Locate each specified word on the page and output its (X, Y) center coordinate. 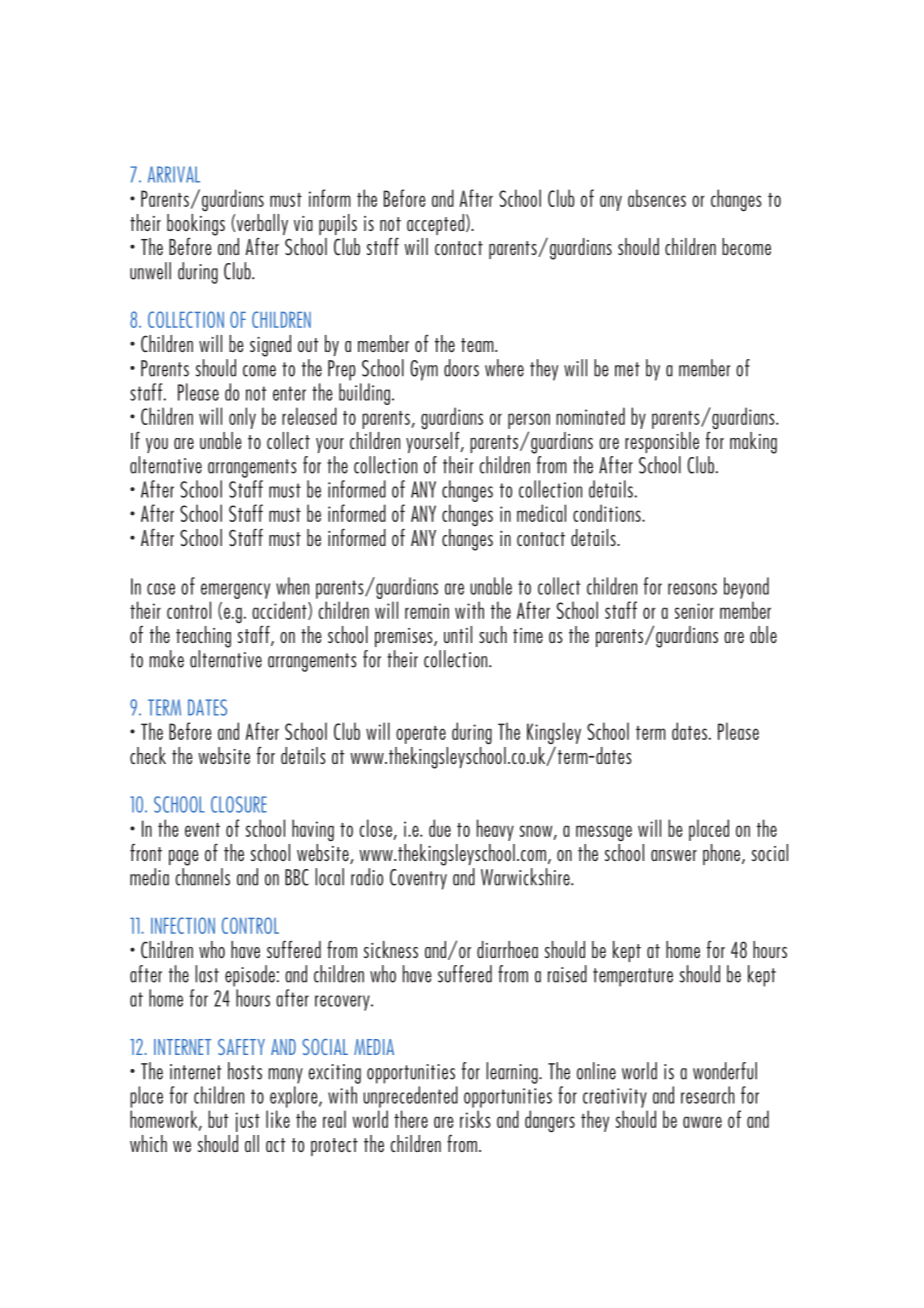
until (458, 634)
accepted (435, 224)
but (218, 1119)
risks (475, 1119)
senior (694, 611)
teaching (203, 637)
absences (657, 198)
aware (702, 1122)
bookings (196, 225)
